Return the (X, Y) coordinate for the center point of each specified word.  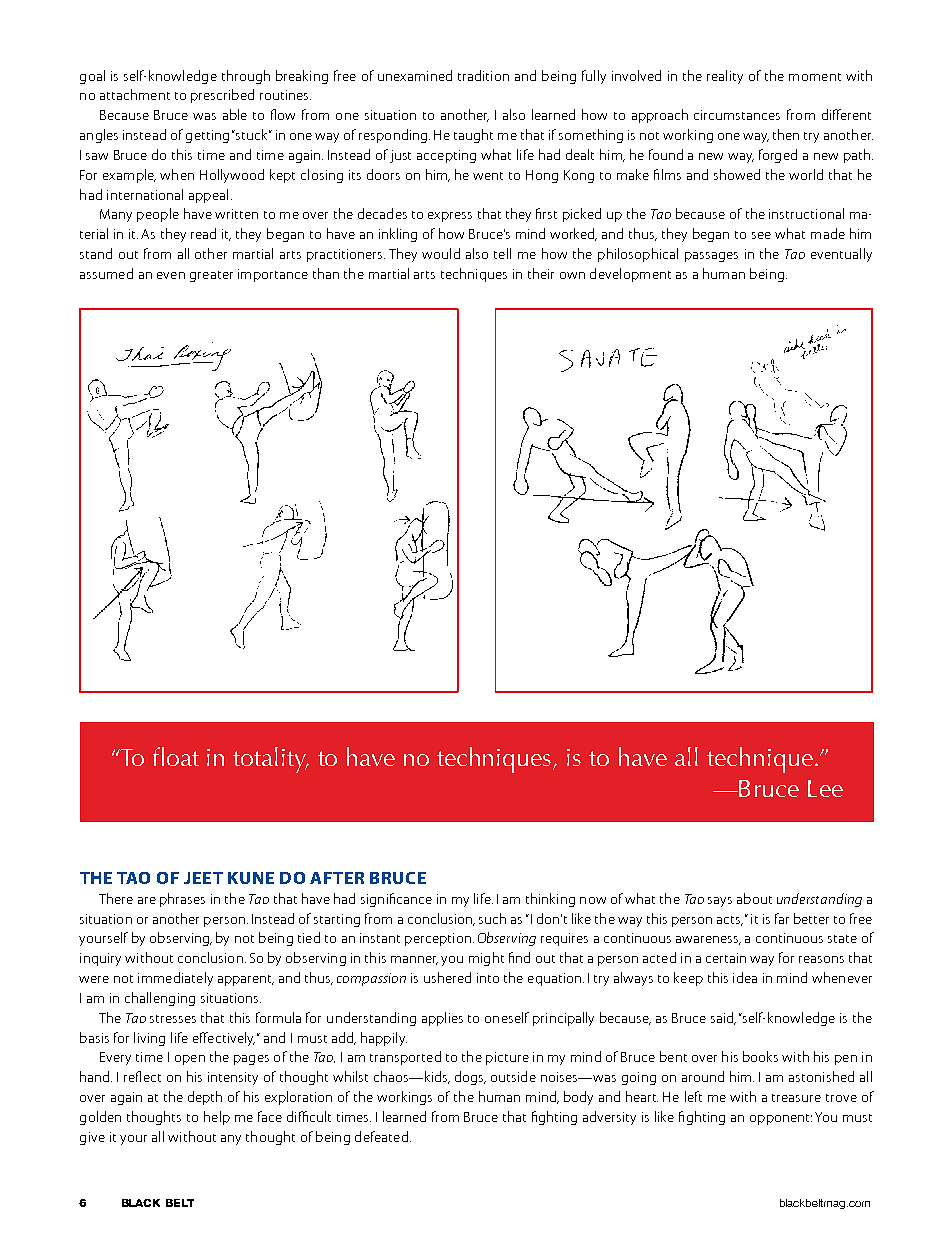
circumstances (737, 115)
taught (473, 136)
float (176, 756)
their (541, 273)
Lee (825, 788)
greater (211, 276)
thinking (550, 900)
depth (205, 1098)
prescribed (222, 96)
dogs (470, 1078)
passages (711, 257)
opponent (781, 1119)
